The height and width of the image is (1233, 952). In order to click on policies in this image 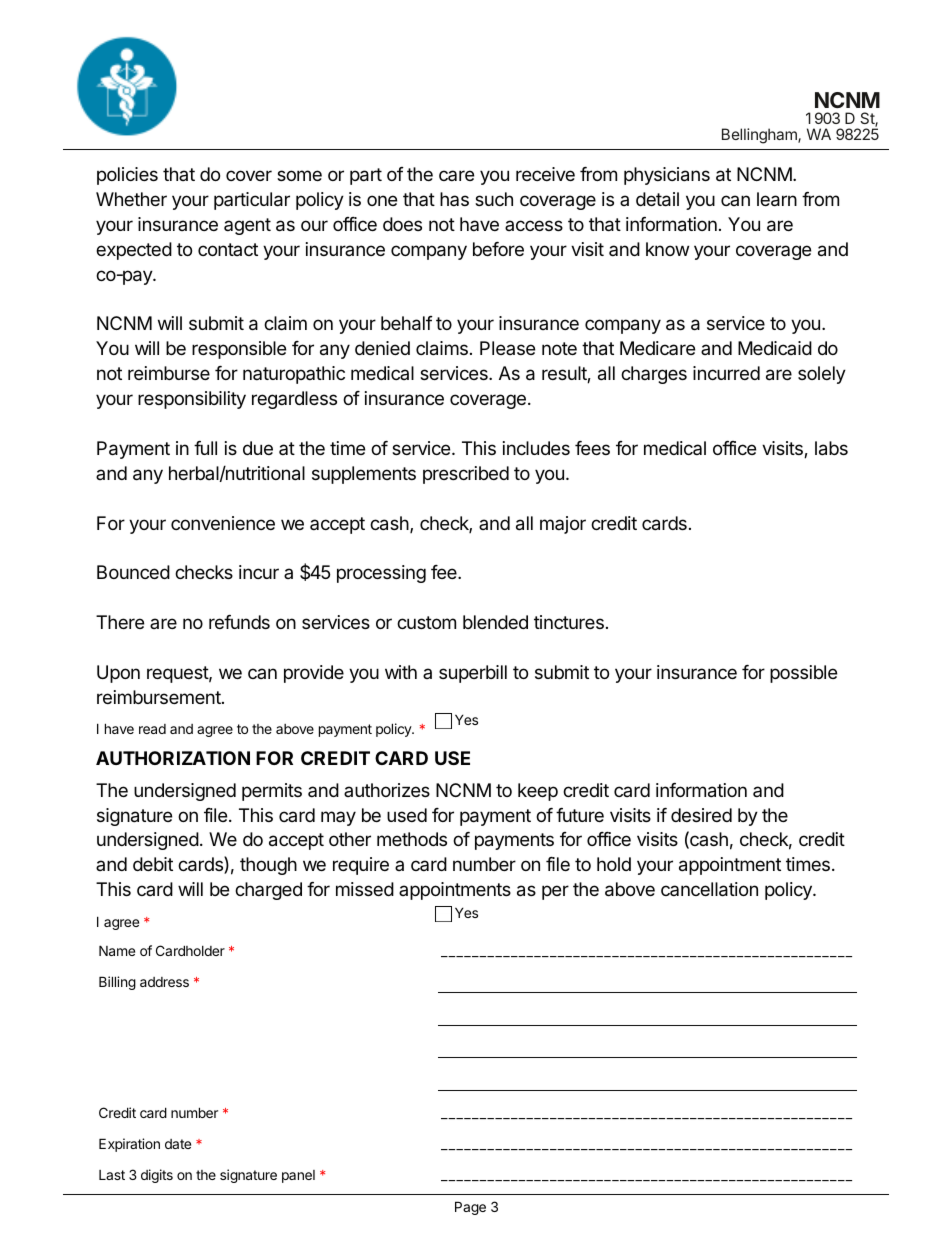, I will do `click(127, 176)`.
